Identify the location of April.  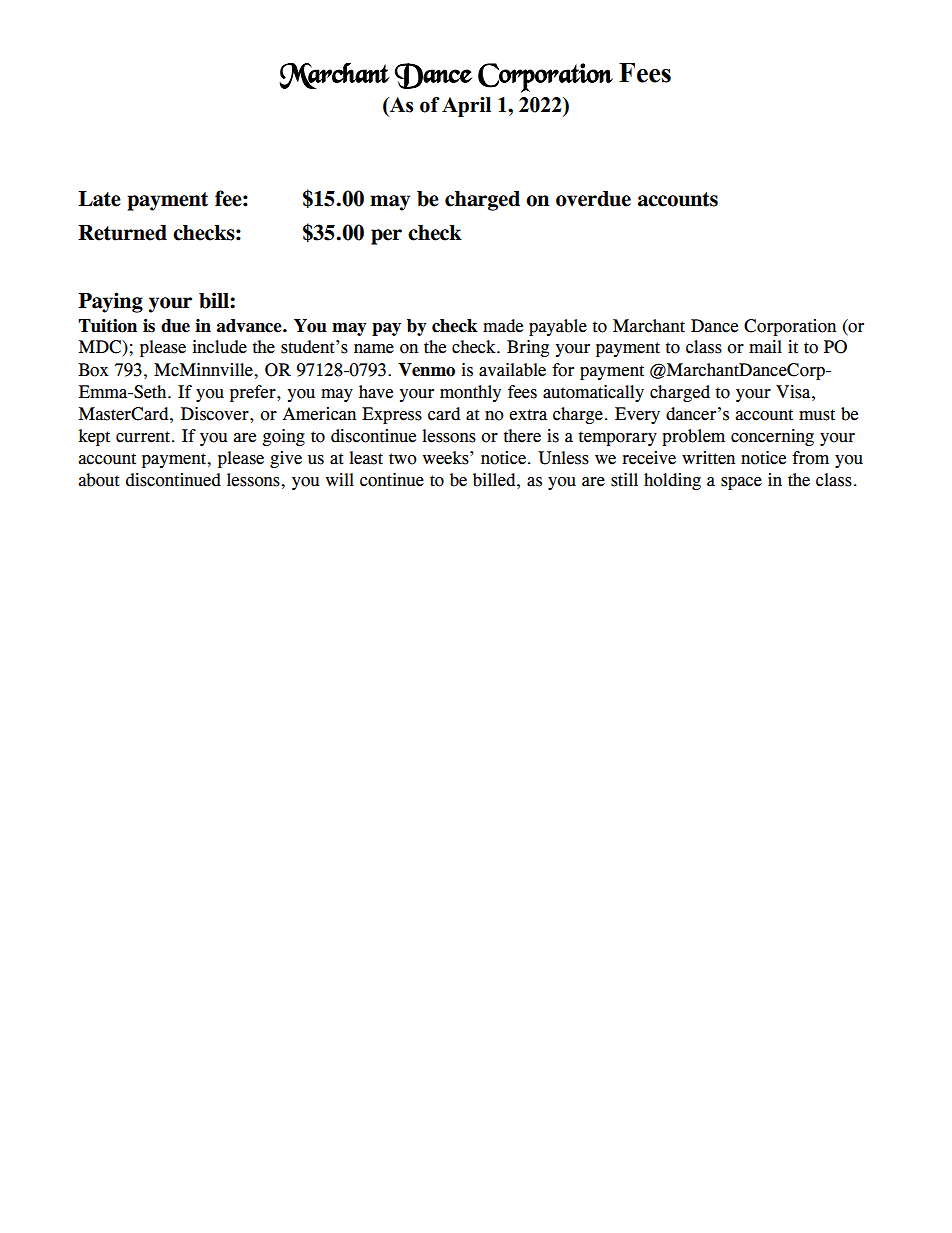
(466, 107).
